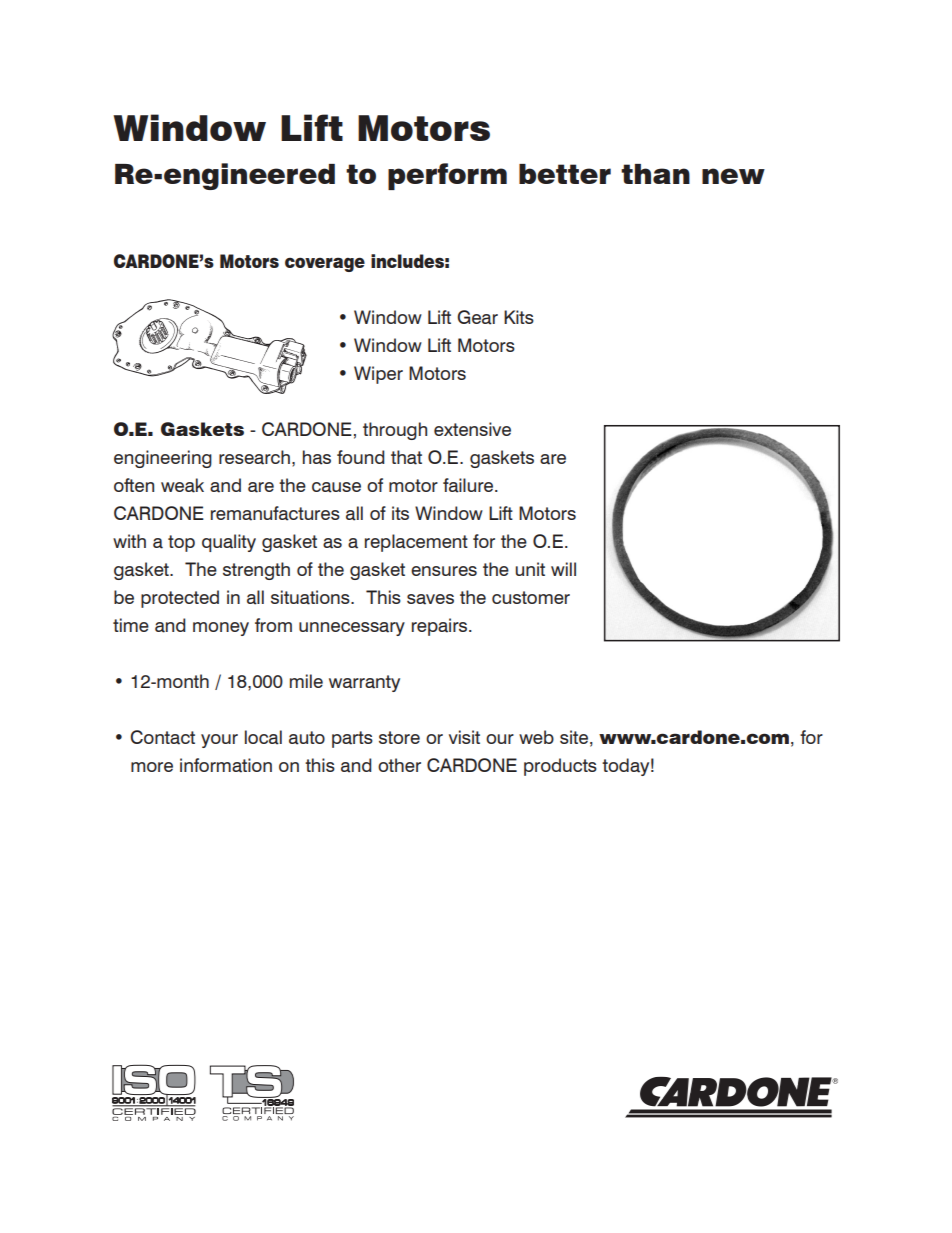 This screenshot has height=1233, width=952. What do you see at coordinates (163, 459) in the screenshot?
I see `engineering` at bounding box center [163, 459].
